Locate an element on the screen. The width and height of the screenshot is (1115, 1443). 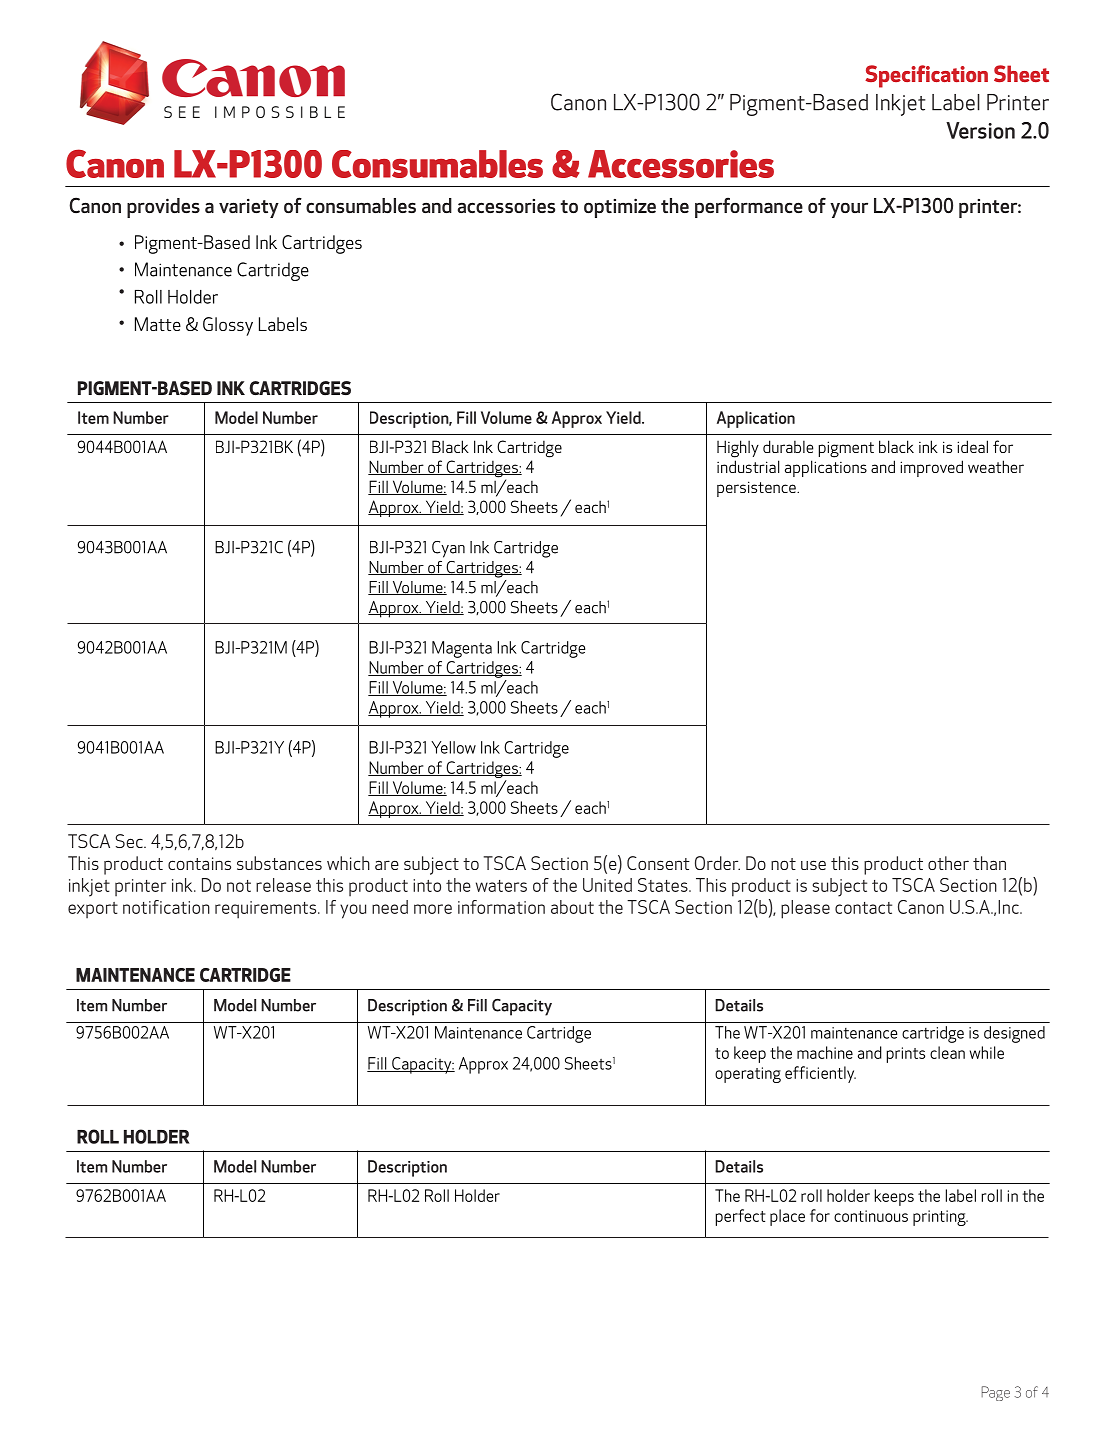
about is located at coordinates (572, 907).
